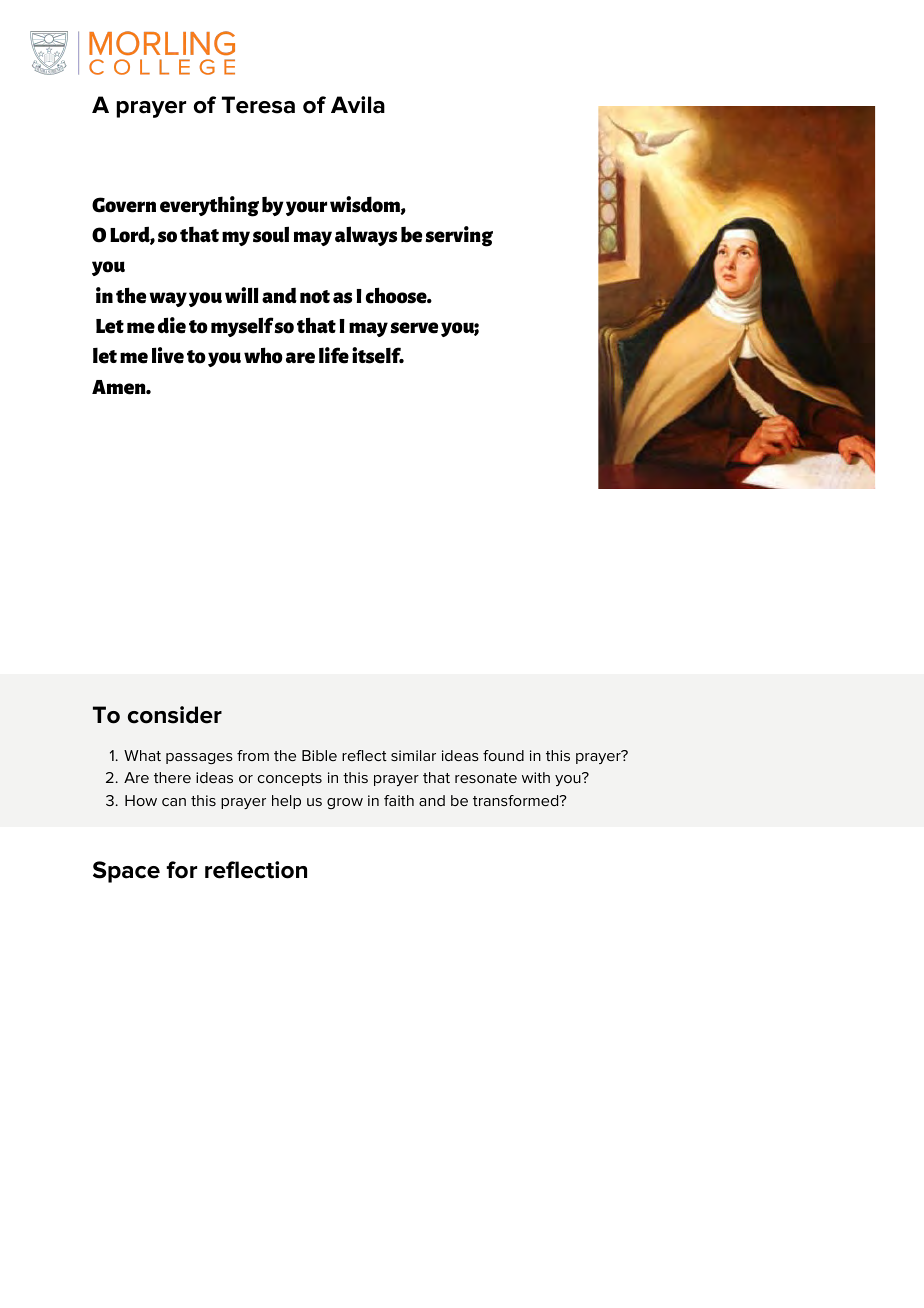 The width and height of the image is (924, 1308). What do you see at coordinates (174, 802) in the image?
I see `can` at bounding box center [174, 802].
